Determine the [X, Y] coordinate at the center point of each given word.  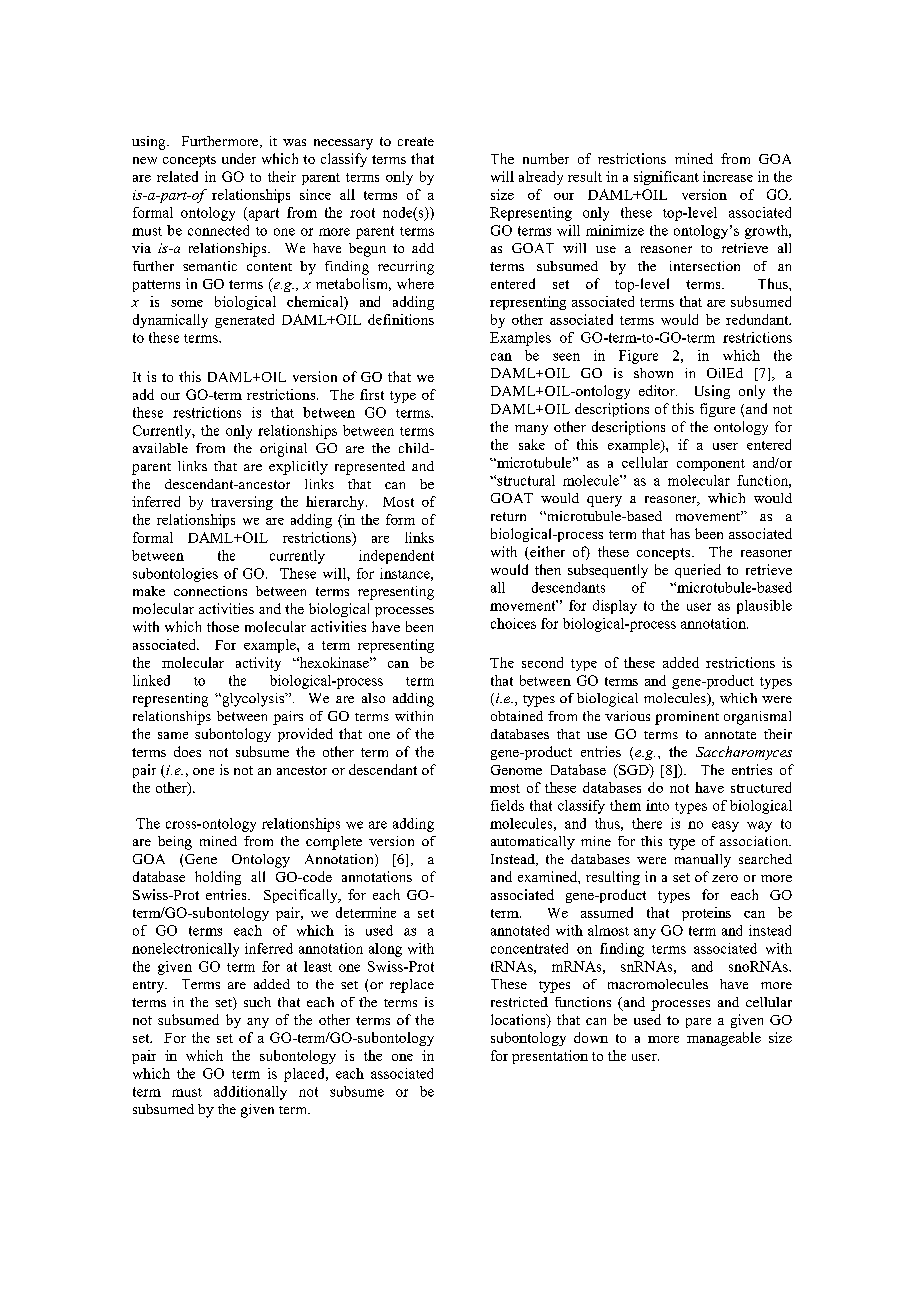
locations [519, 1021]
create [416, 141]
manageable [724, 1039]
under [239, 158]
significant [666, 178]
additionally [250, 1093]
